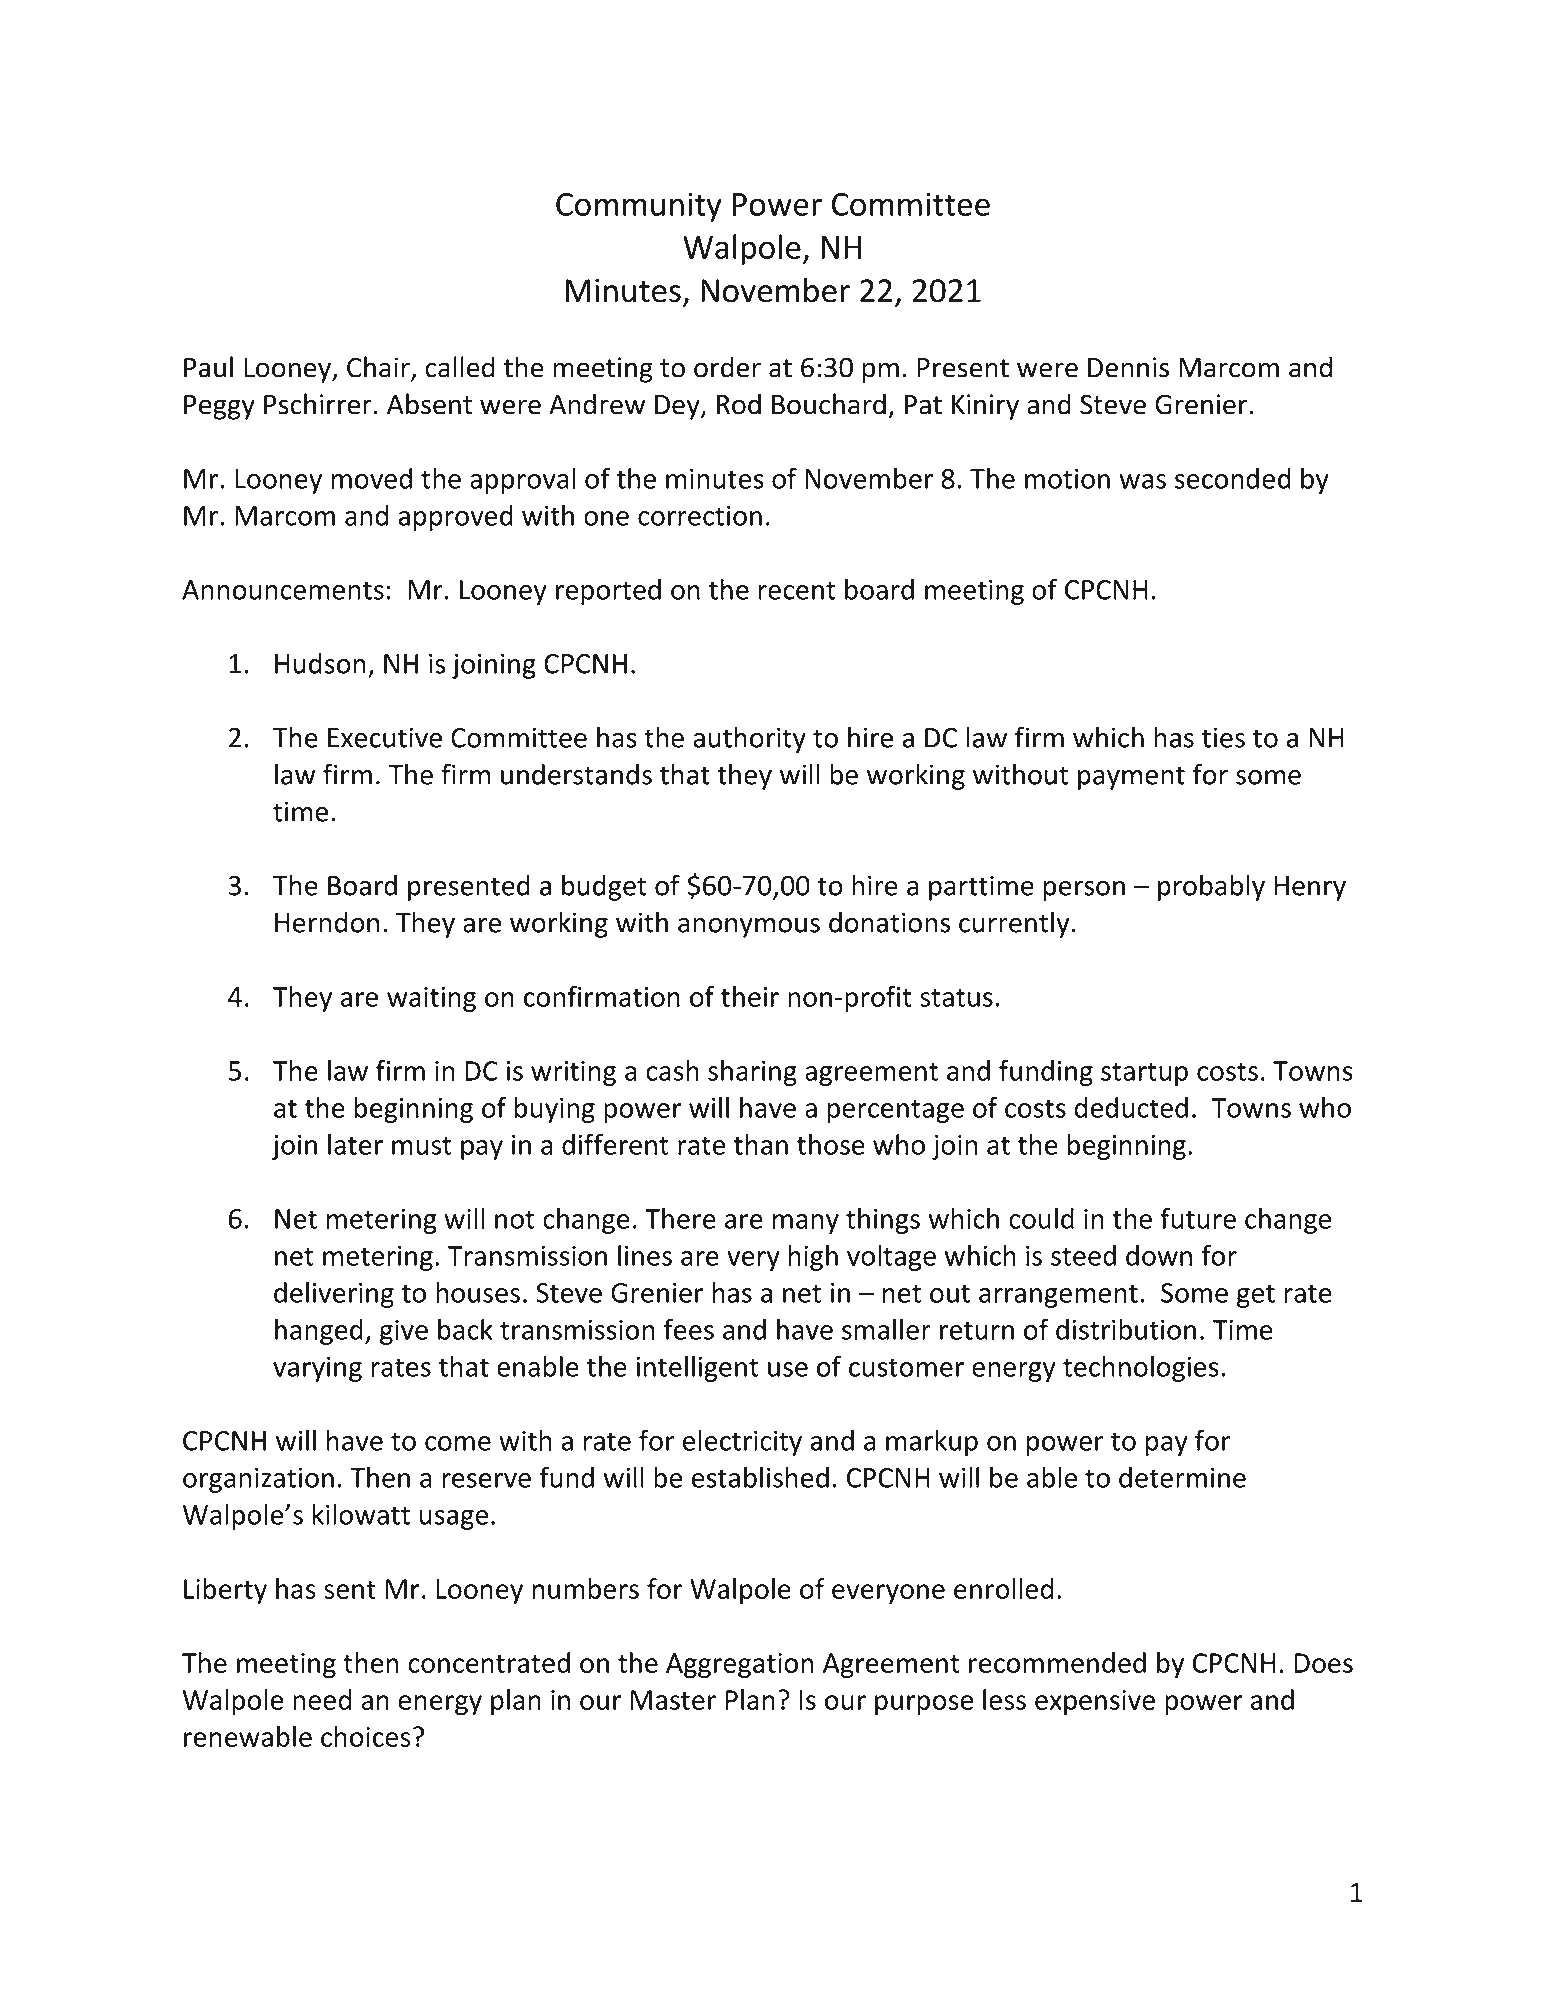 The width and height of the screenshot is (1546, 2001). What do you see at coordinates (379, 368) in the screenshot?
I see `Chair` at bounding box center [379, 368].
